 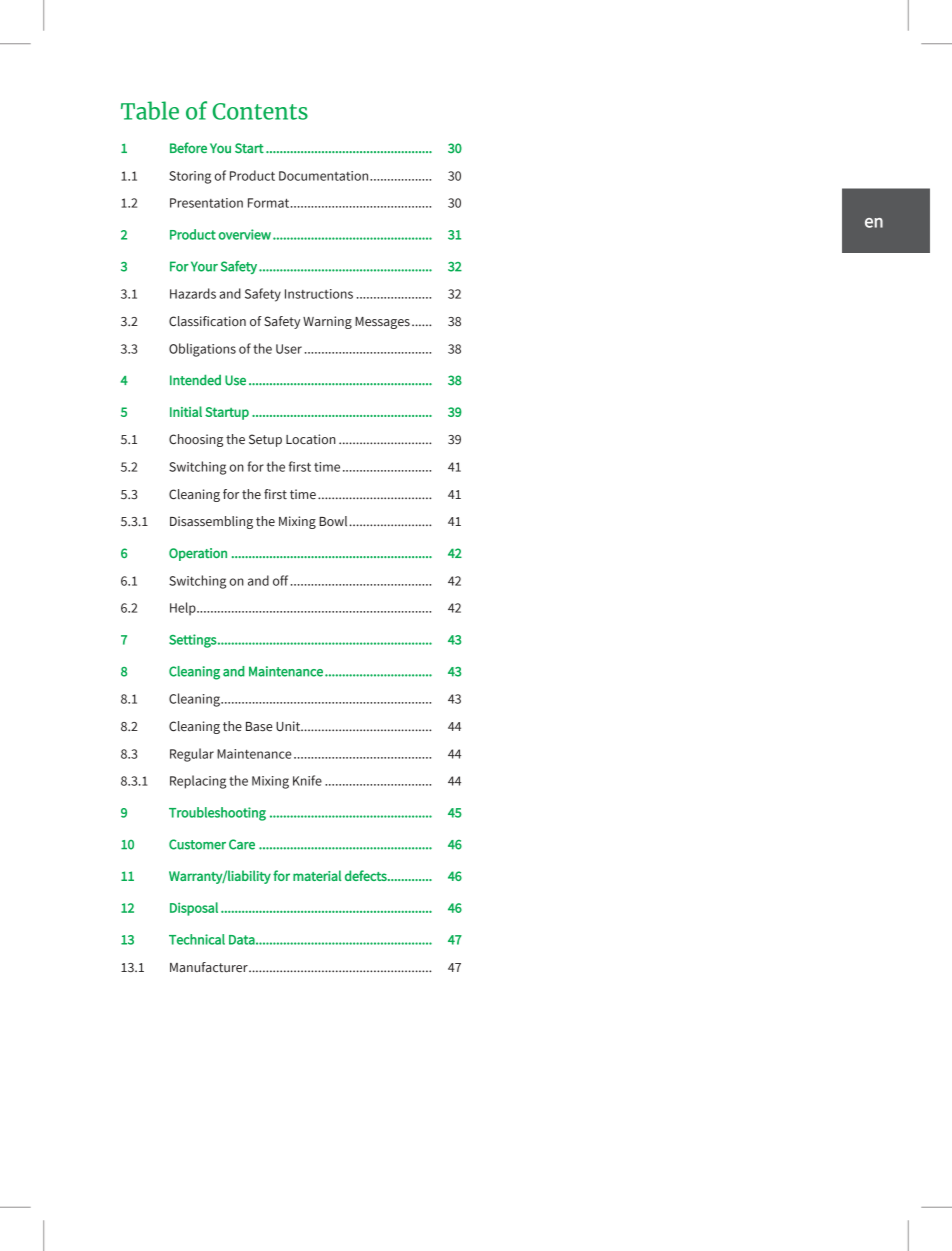 I want to click on Technical, so click(x=197, y=939).
